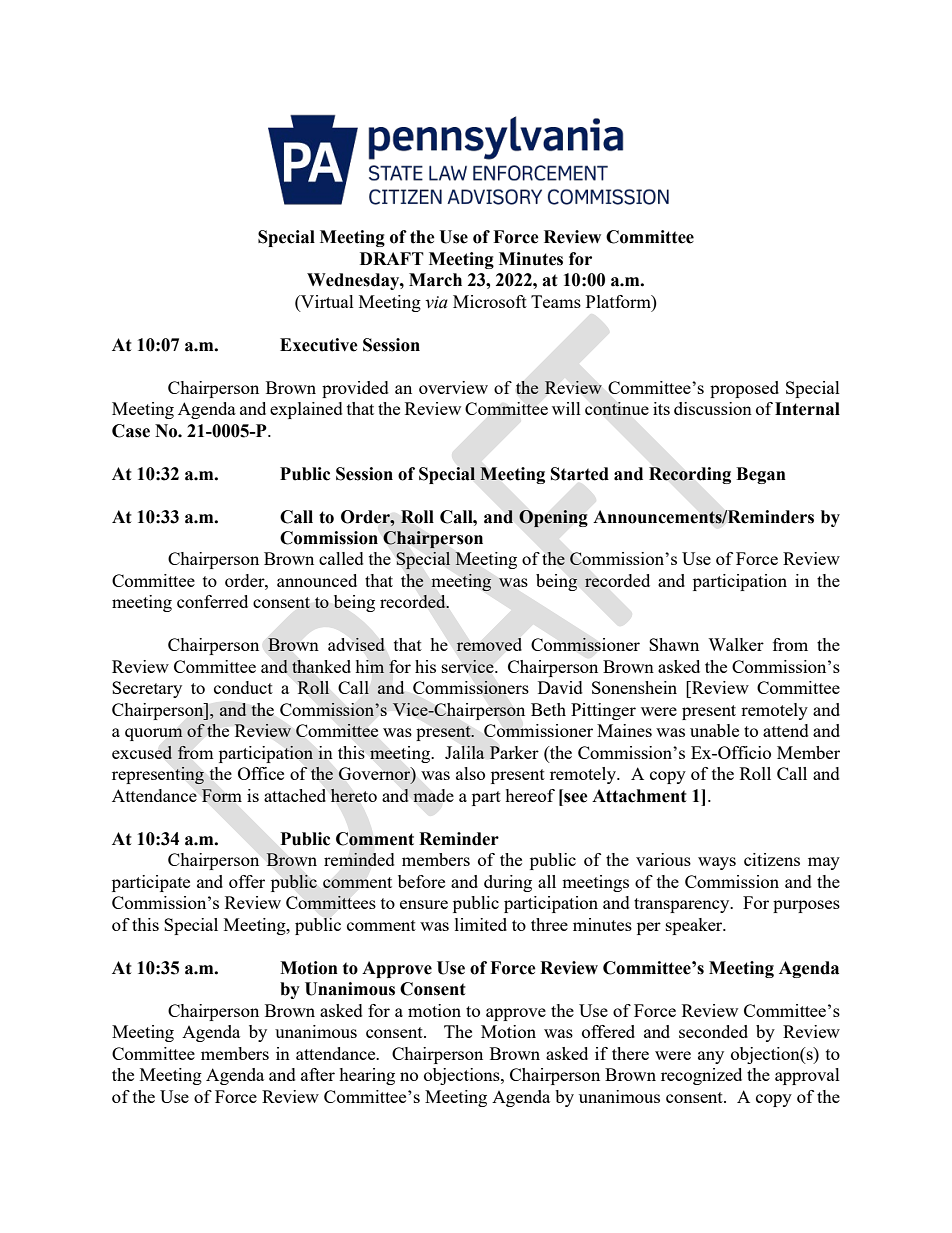  I want to click on proposed, so click(744, 389).
